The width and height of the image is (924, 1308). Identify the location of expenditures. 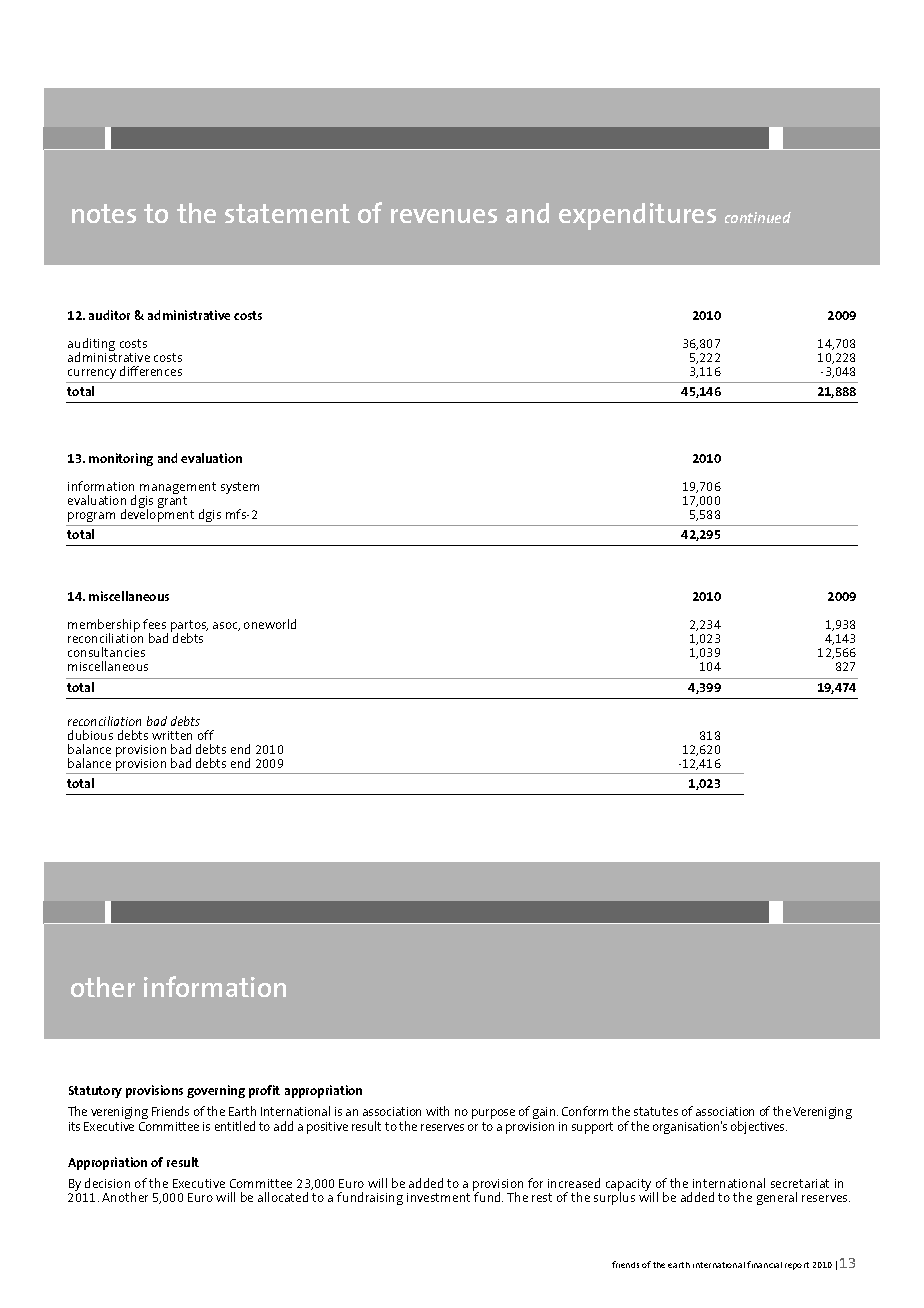
(637, 216).
